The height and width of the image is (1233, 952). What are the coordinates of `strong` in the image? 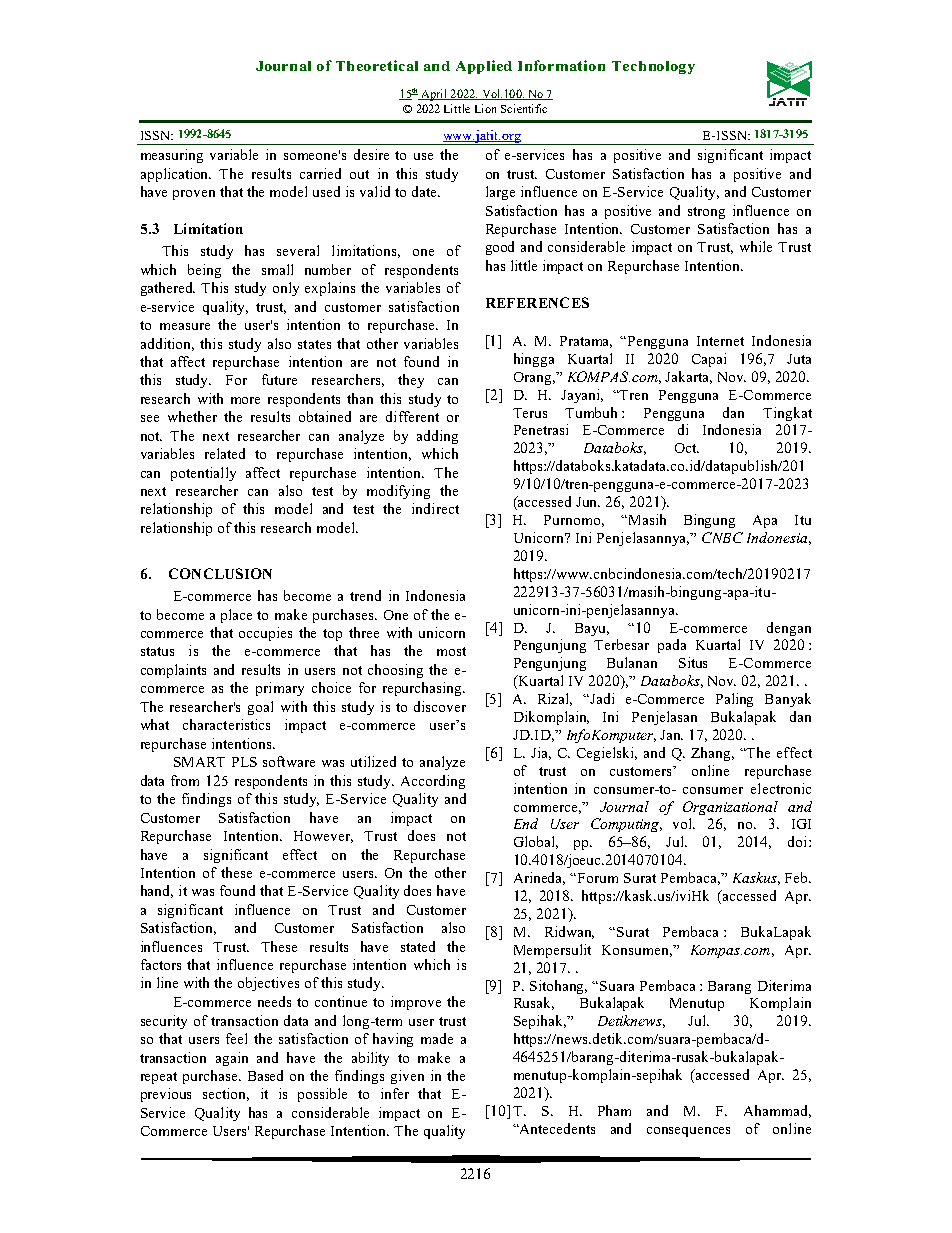 It's located at (706, 213).
